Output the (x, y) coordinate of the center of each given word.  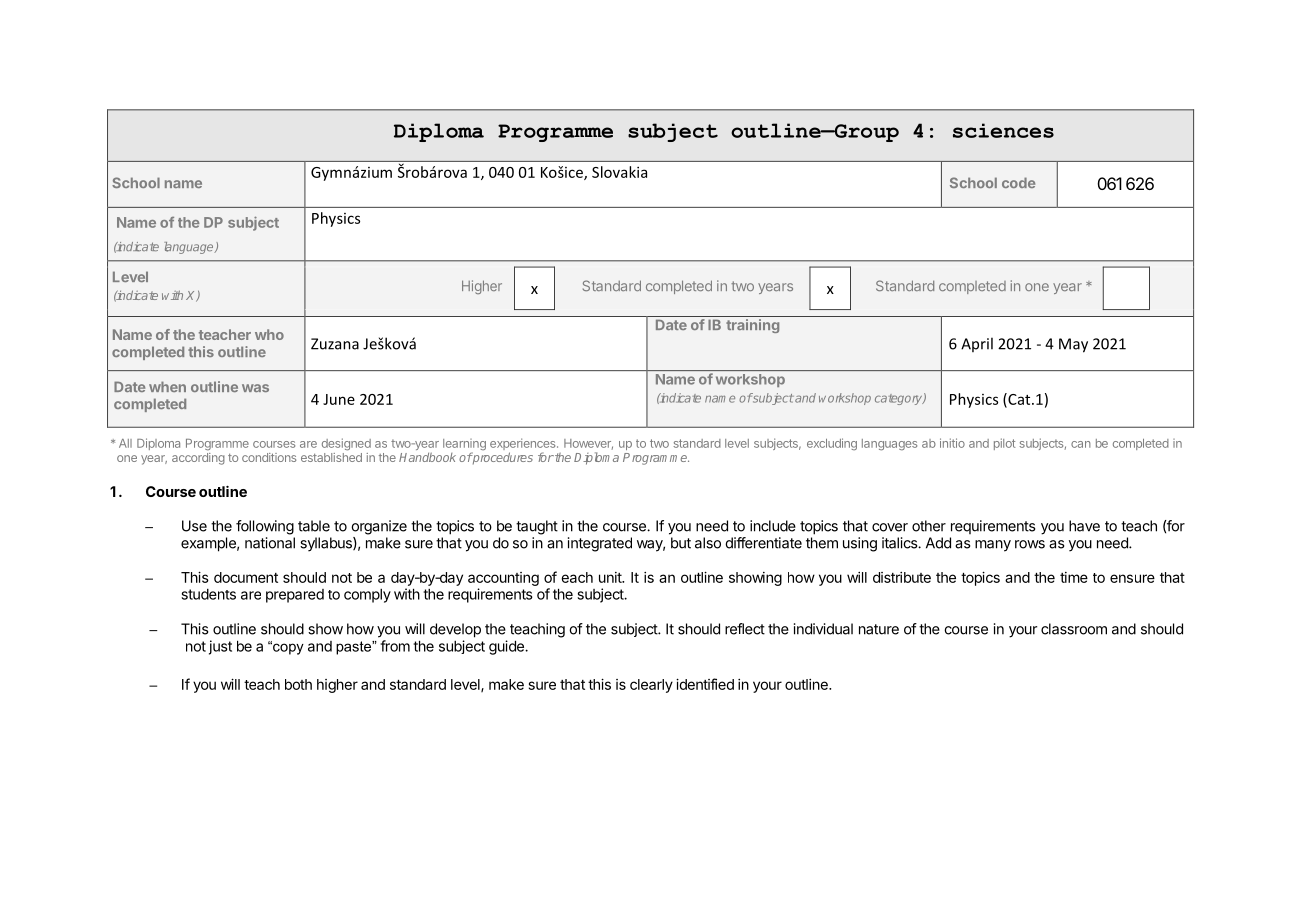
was (255, 388)
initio (952, 443)
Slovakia (619, 172)
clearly (651, 686)
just (220, 647)
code (1018, 182)
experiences (524, 445)
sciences (1003, 130)
